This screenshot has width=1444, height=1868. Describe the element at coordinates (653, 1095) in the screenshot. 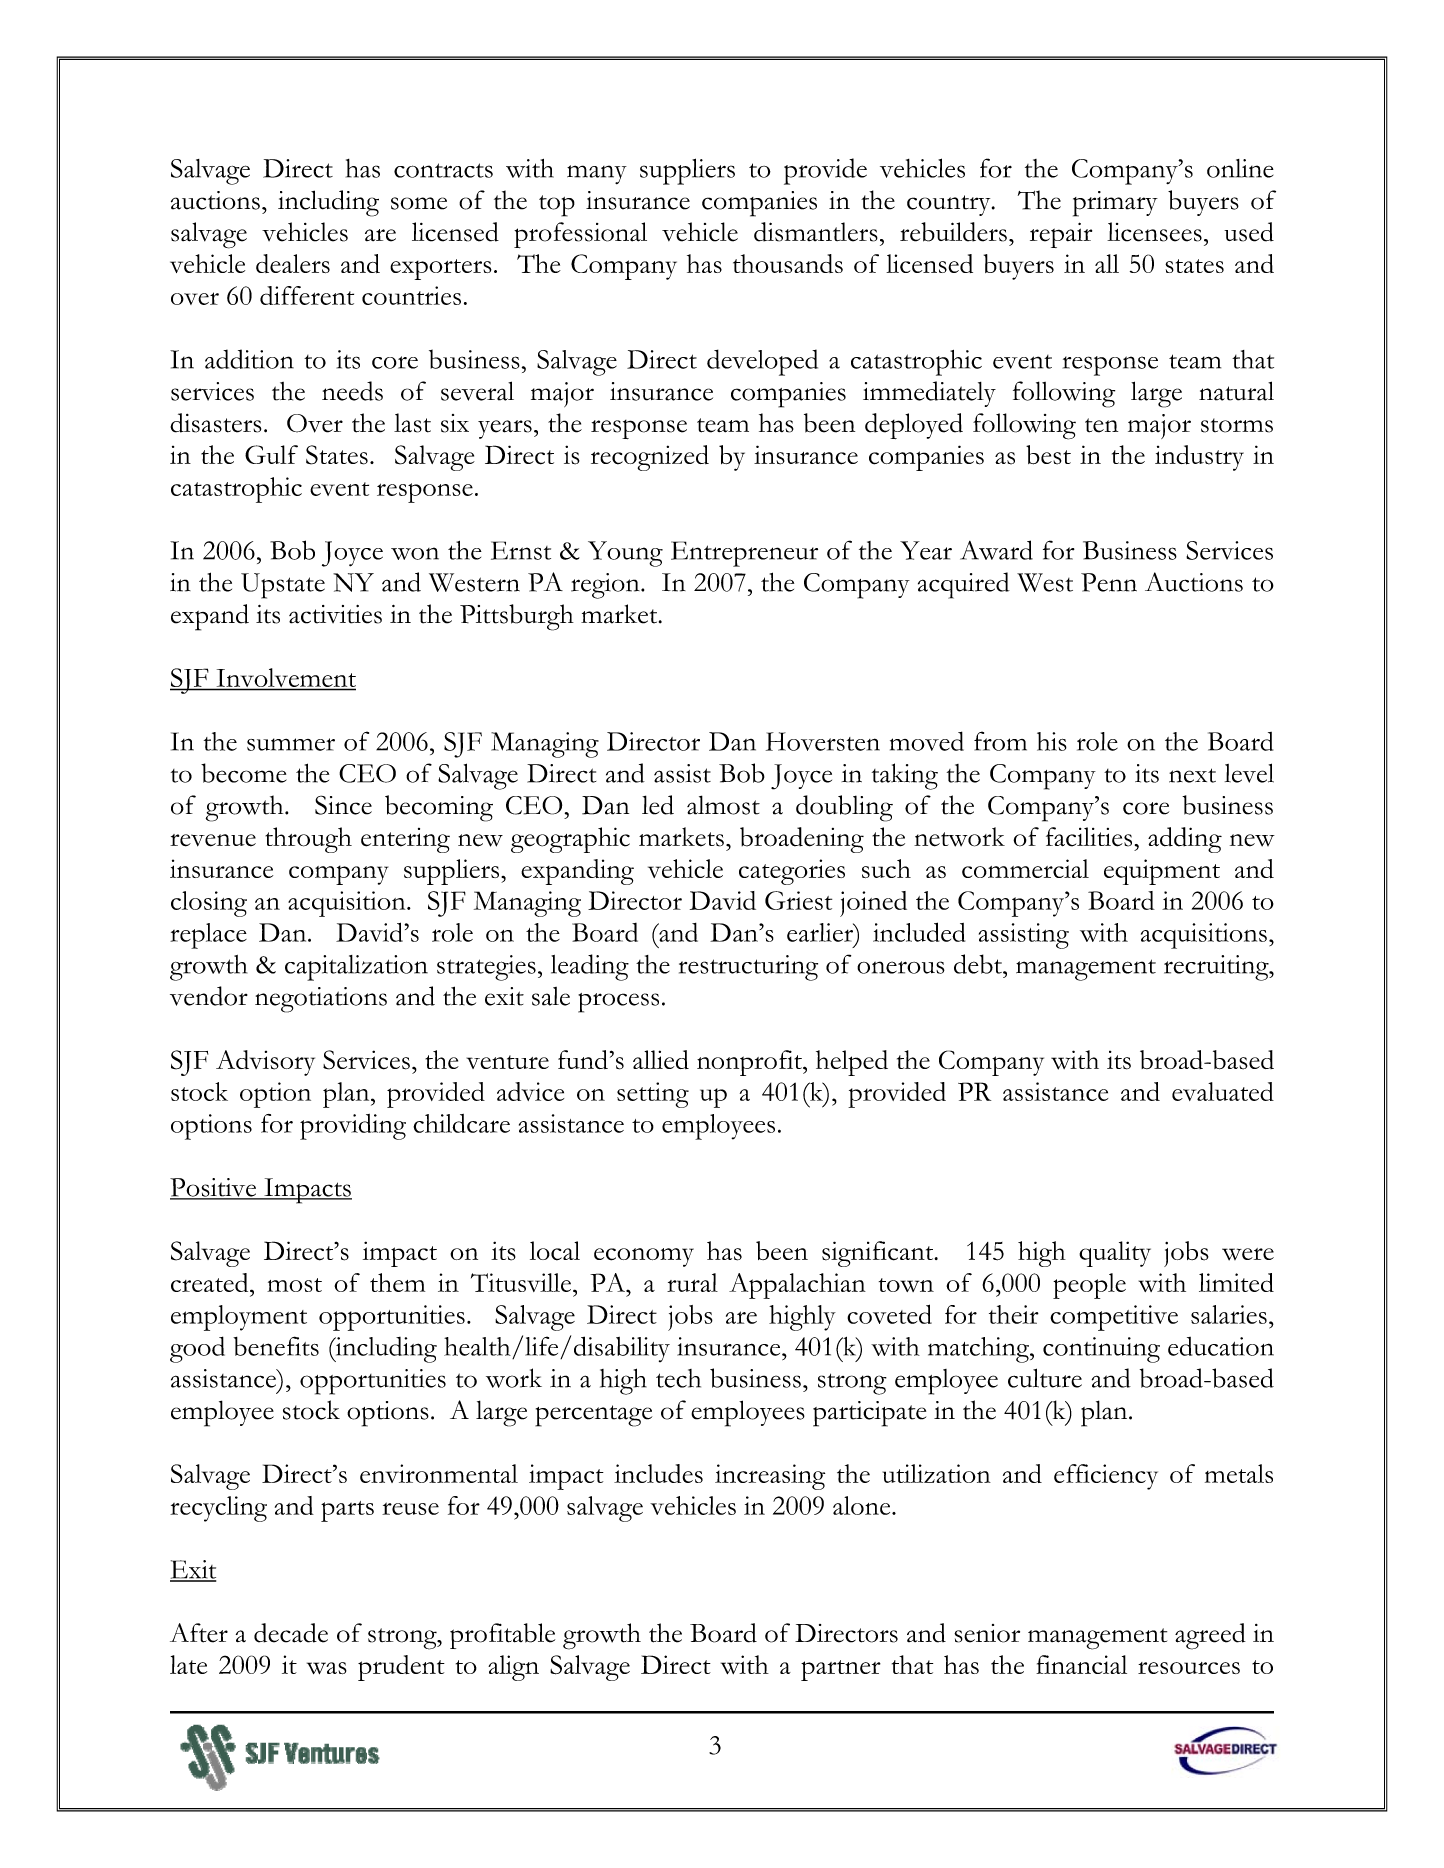

I see `setting` at that location.
